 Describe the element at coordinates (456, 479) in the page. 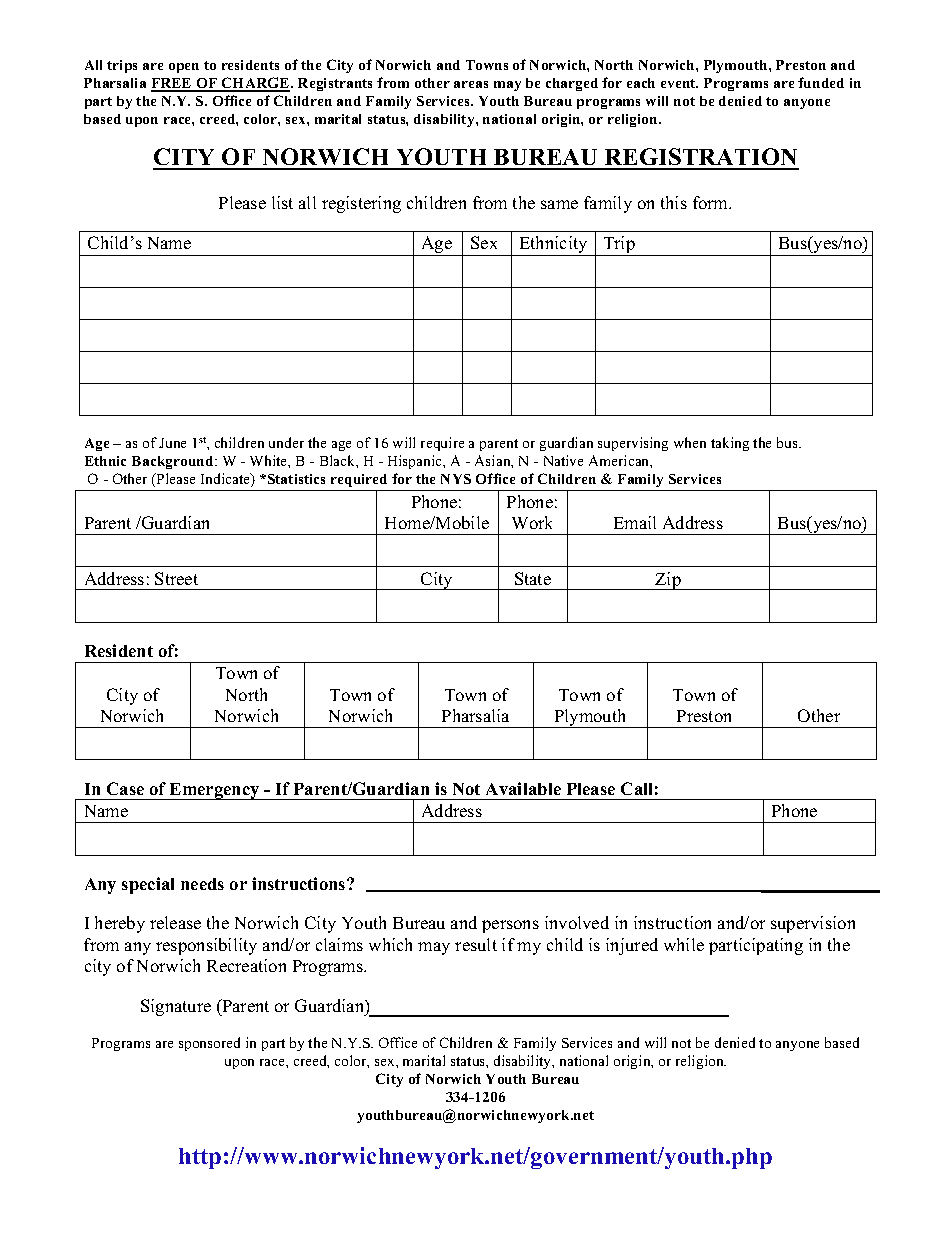

I see `NYS` at that location.
